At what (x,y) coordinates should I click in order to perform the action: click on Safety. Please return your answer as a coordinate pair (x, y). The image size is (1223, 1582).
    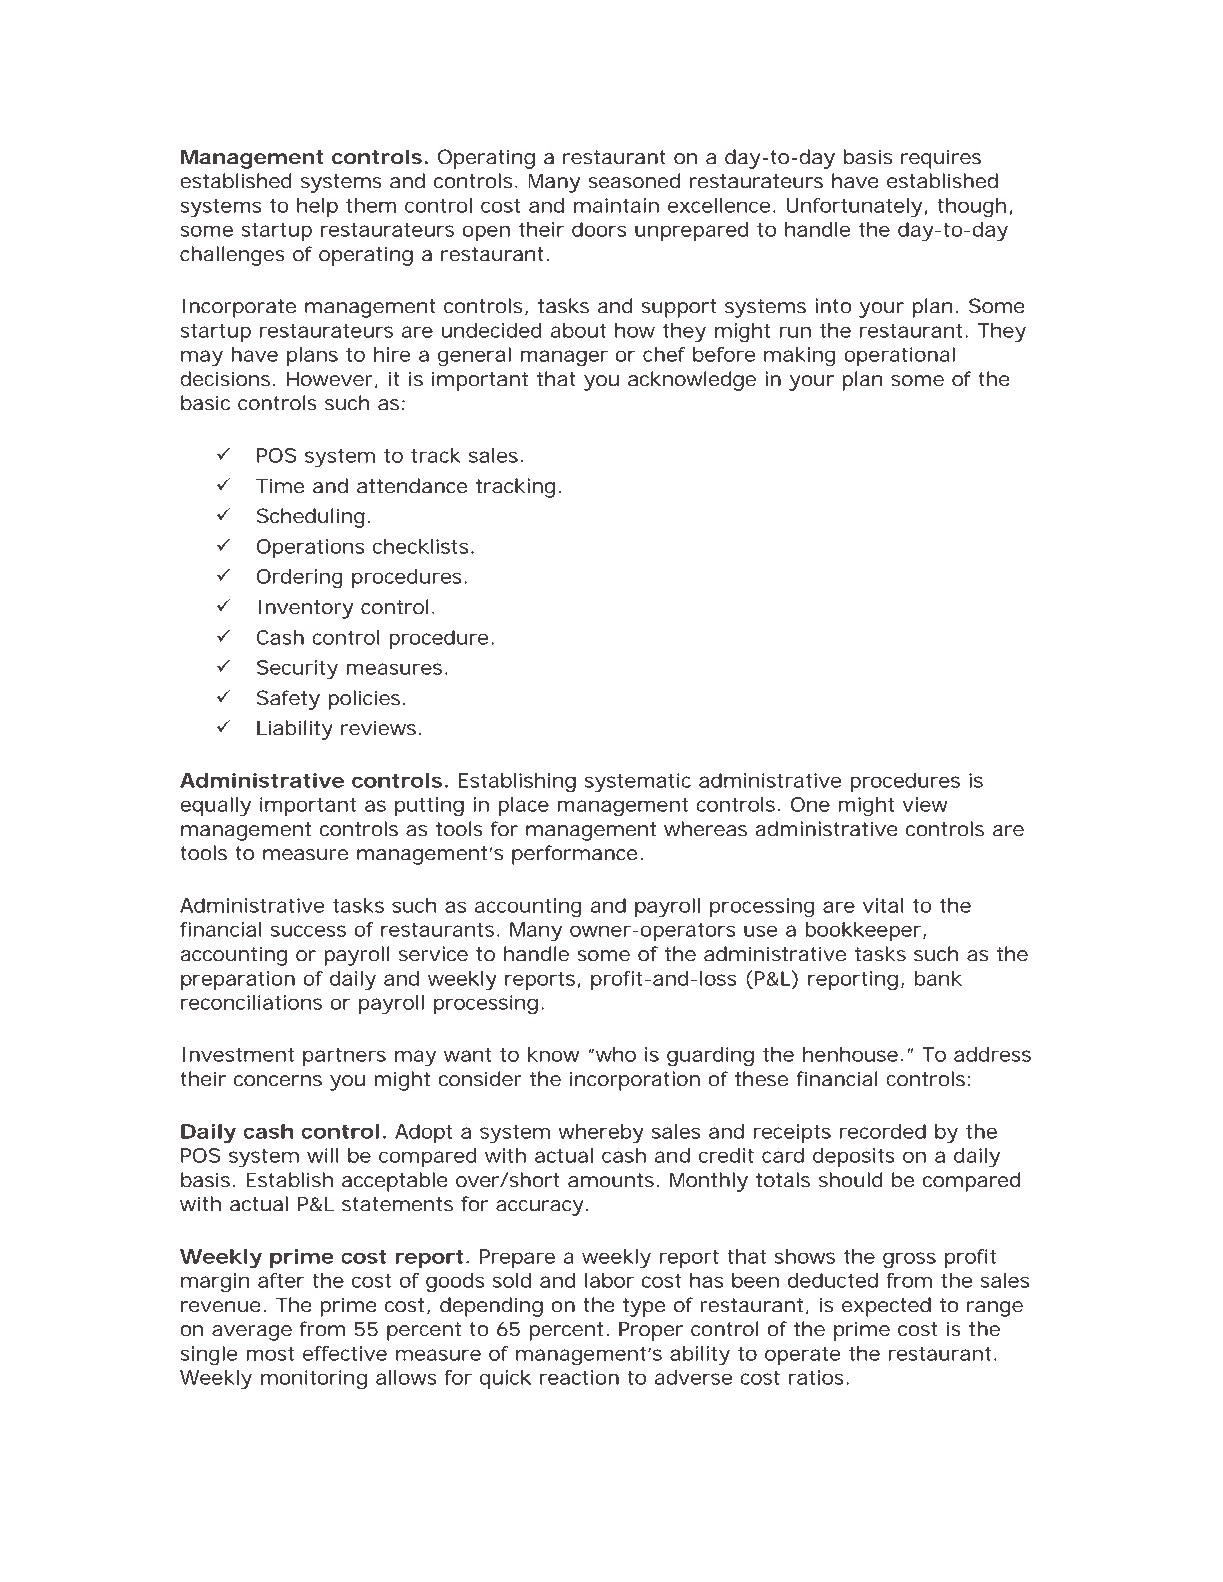
    Looking at the image, I should click on (288, 700).
